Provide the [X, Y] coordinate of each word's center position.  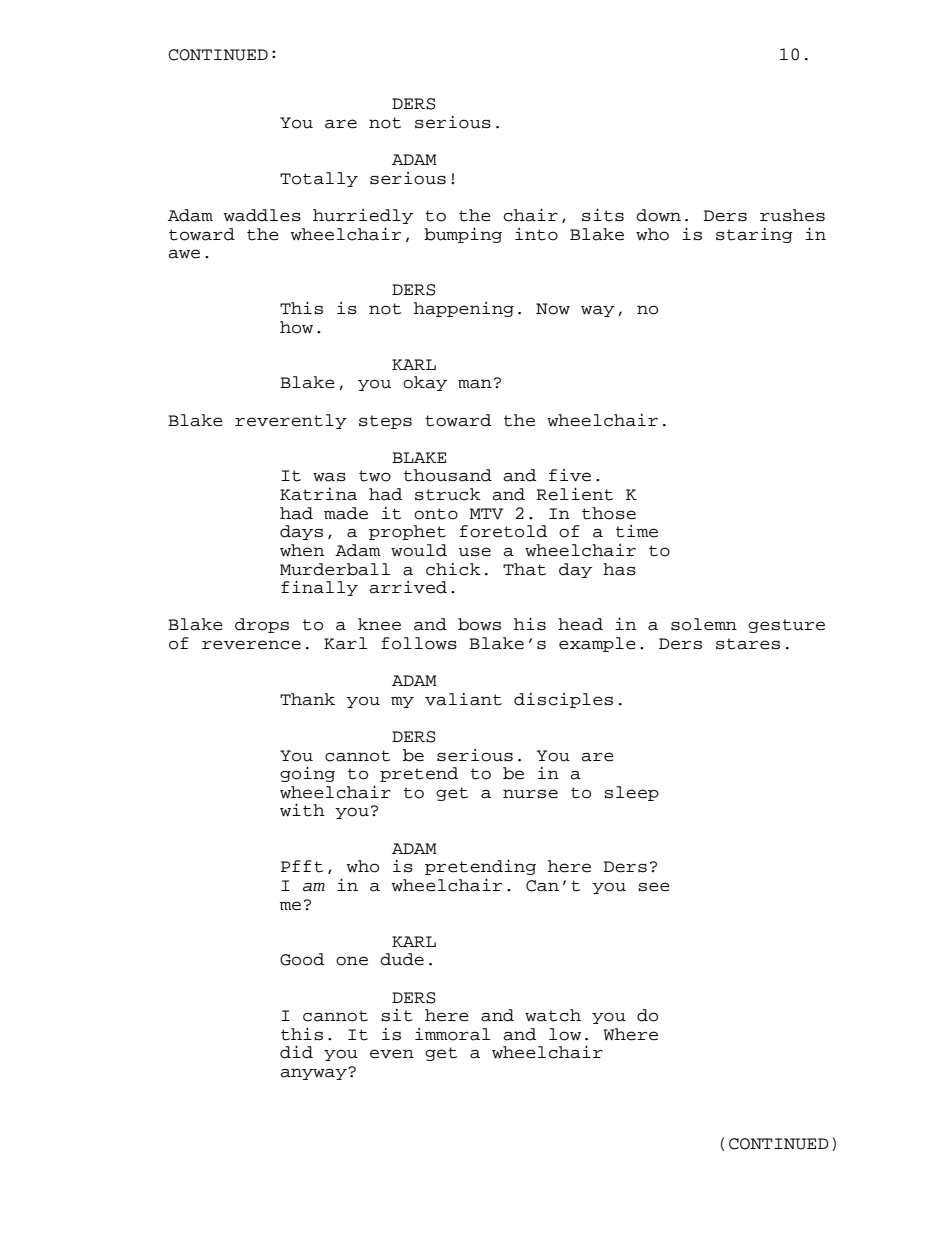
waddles [262, 215]
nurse [530, 794]
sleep [631, 793]
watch [553, 1015]
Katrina [318, 494]
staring [754, 235]
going [307, 774]
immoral [452, 1034]
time [637, 531]
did [296, 1052]
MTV [486, 514]
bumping [463, 235]
